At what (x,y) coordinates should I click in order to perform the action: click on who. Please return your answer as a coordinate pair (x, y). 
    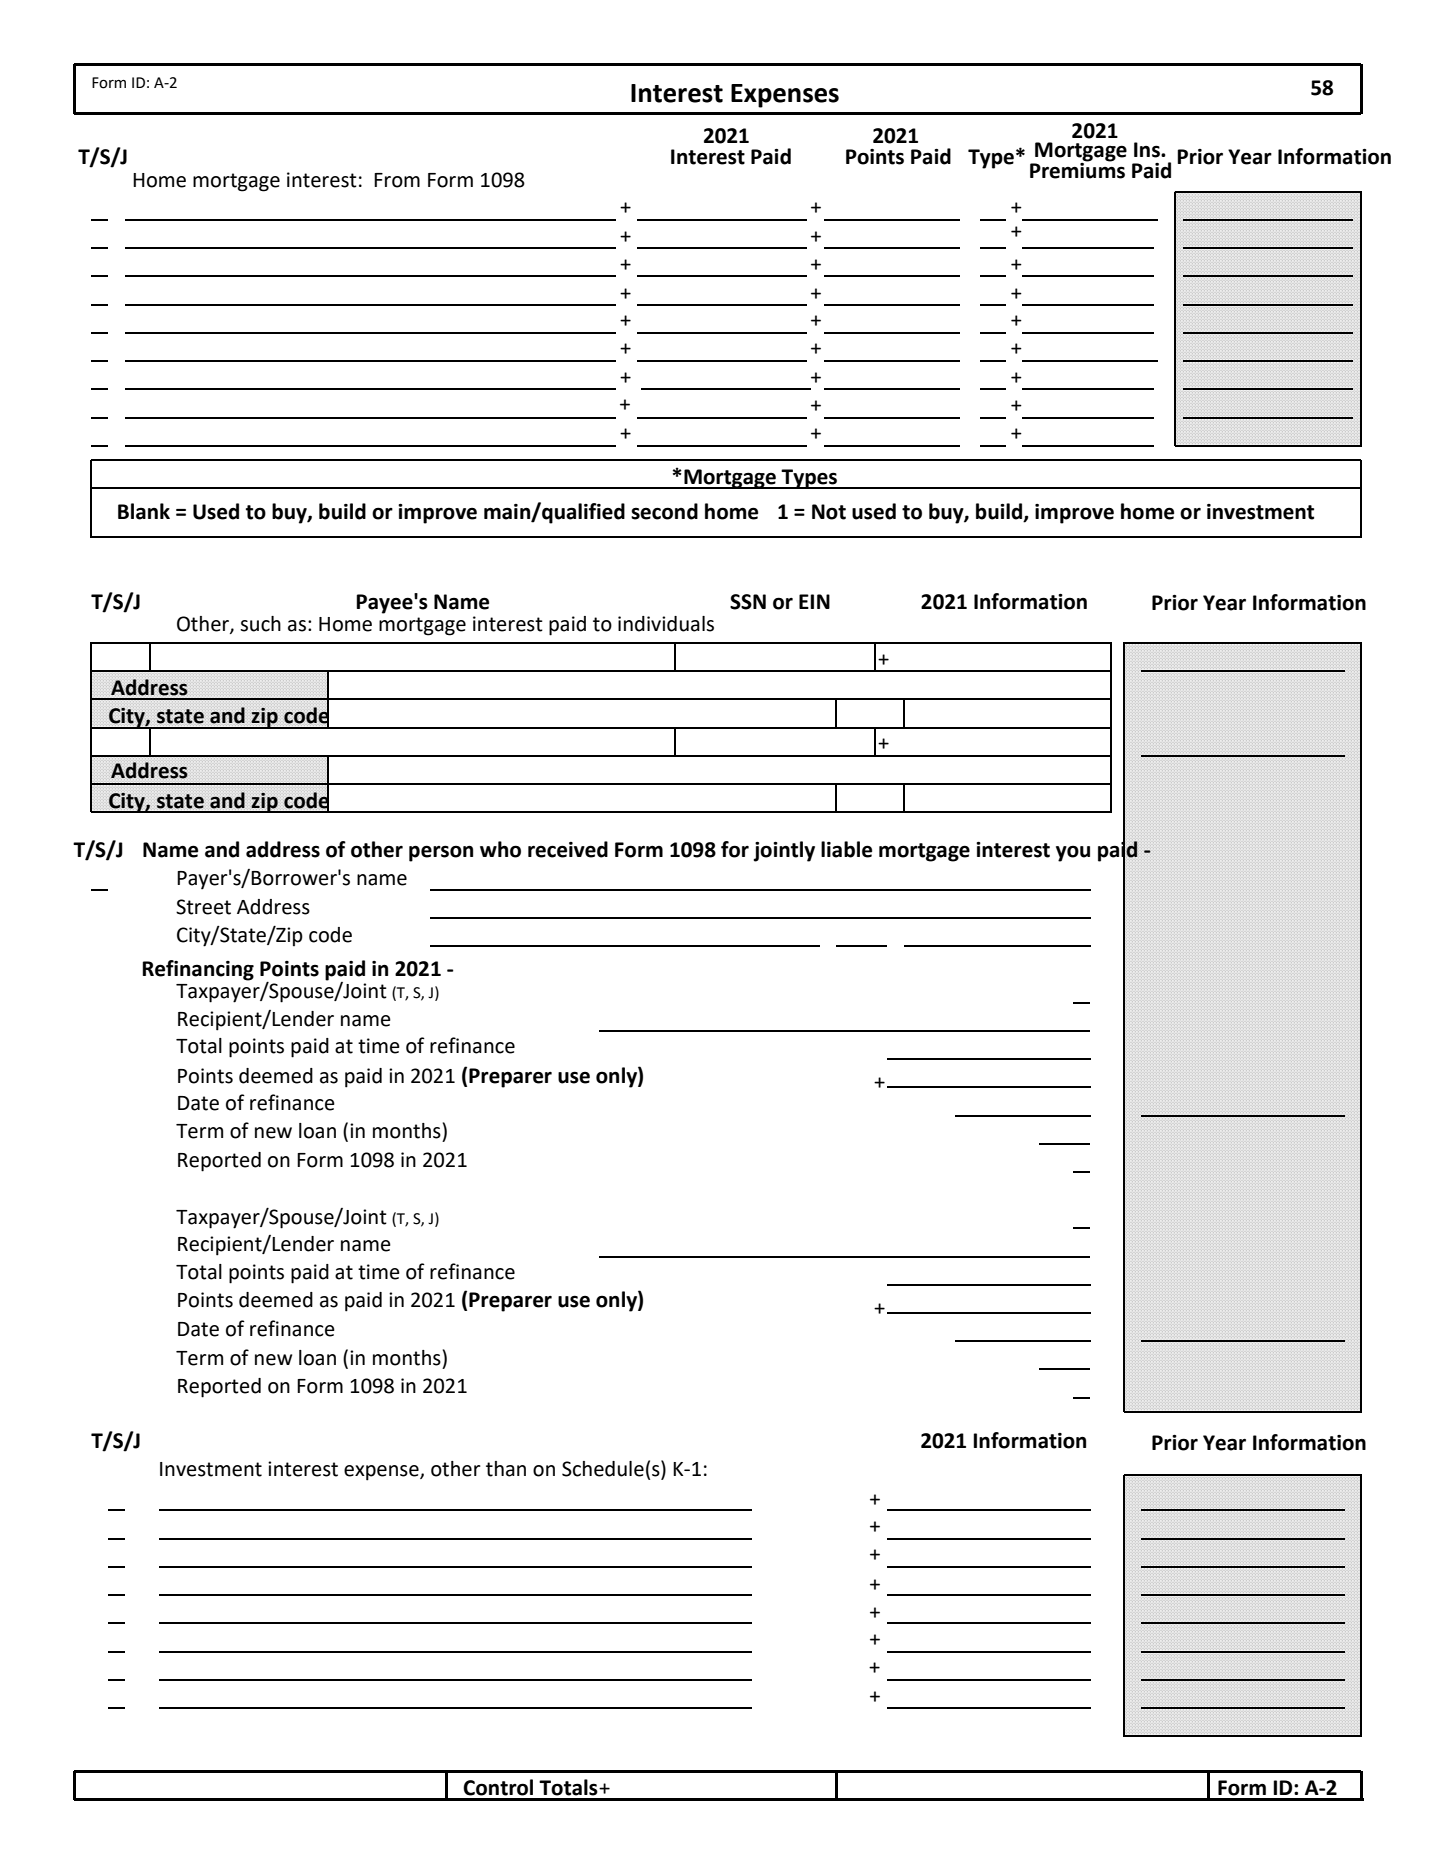
    Looking at the image, I should click on (500, 849).
